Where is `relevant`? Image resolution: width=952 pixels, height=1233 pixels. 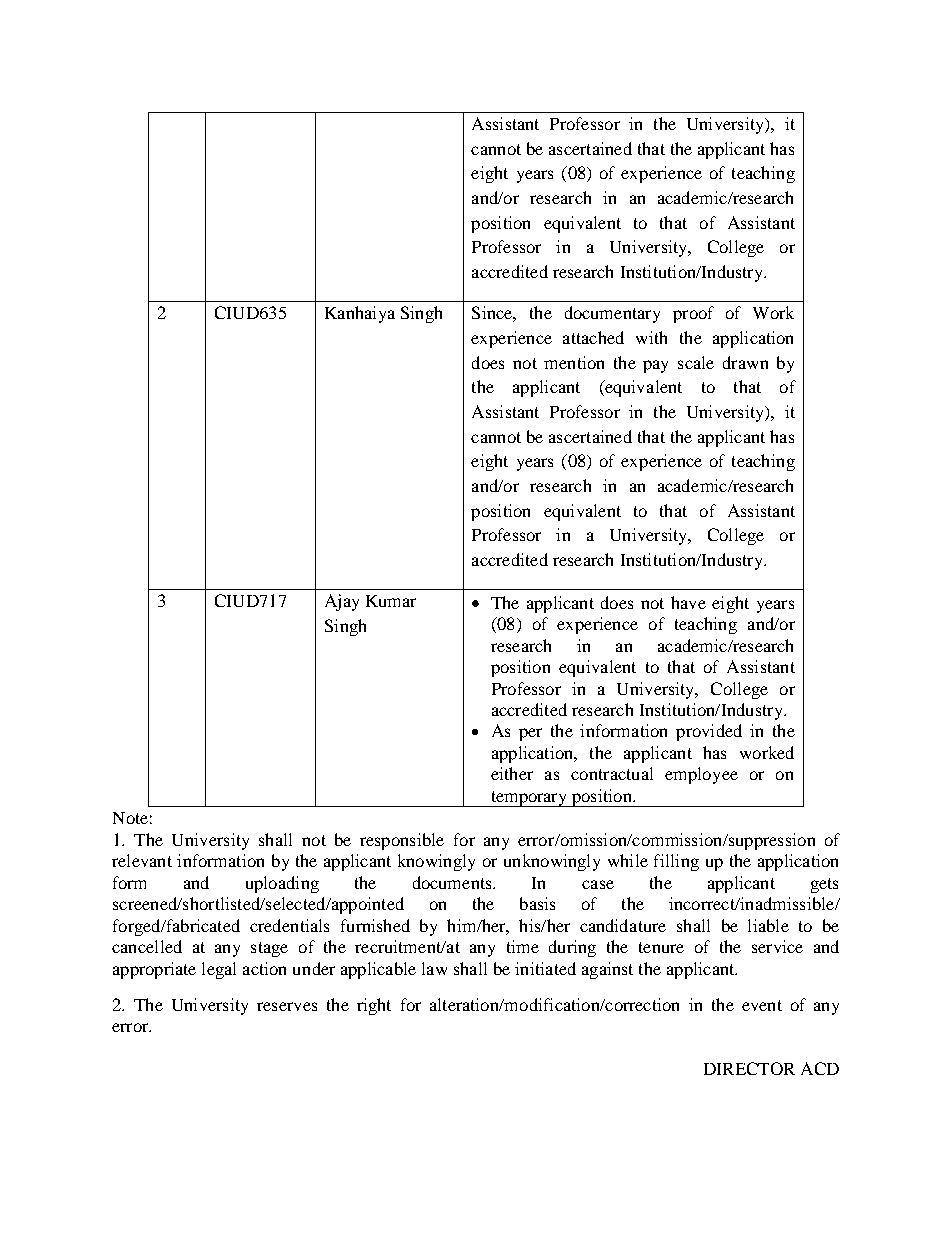
relevant is located at coordinates (142, 860).
